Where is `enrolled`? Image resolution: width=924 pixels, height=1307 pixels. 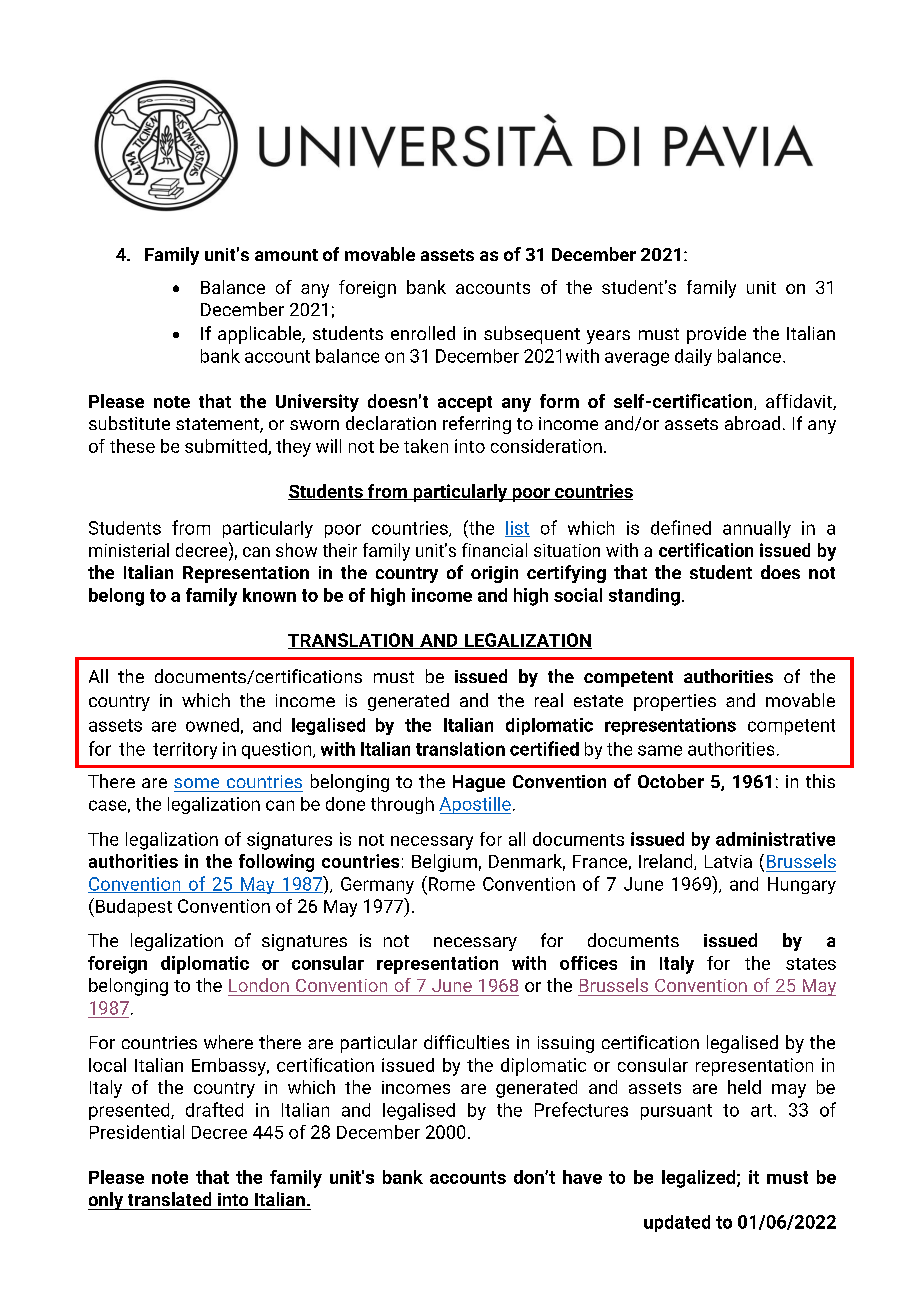
enrolled is located at coordinates (423, 333).
